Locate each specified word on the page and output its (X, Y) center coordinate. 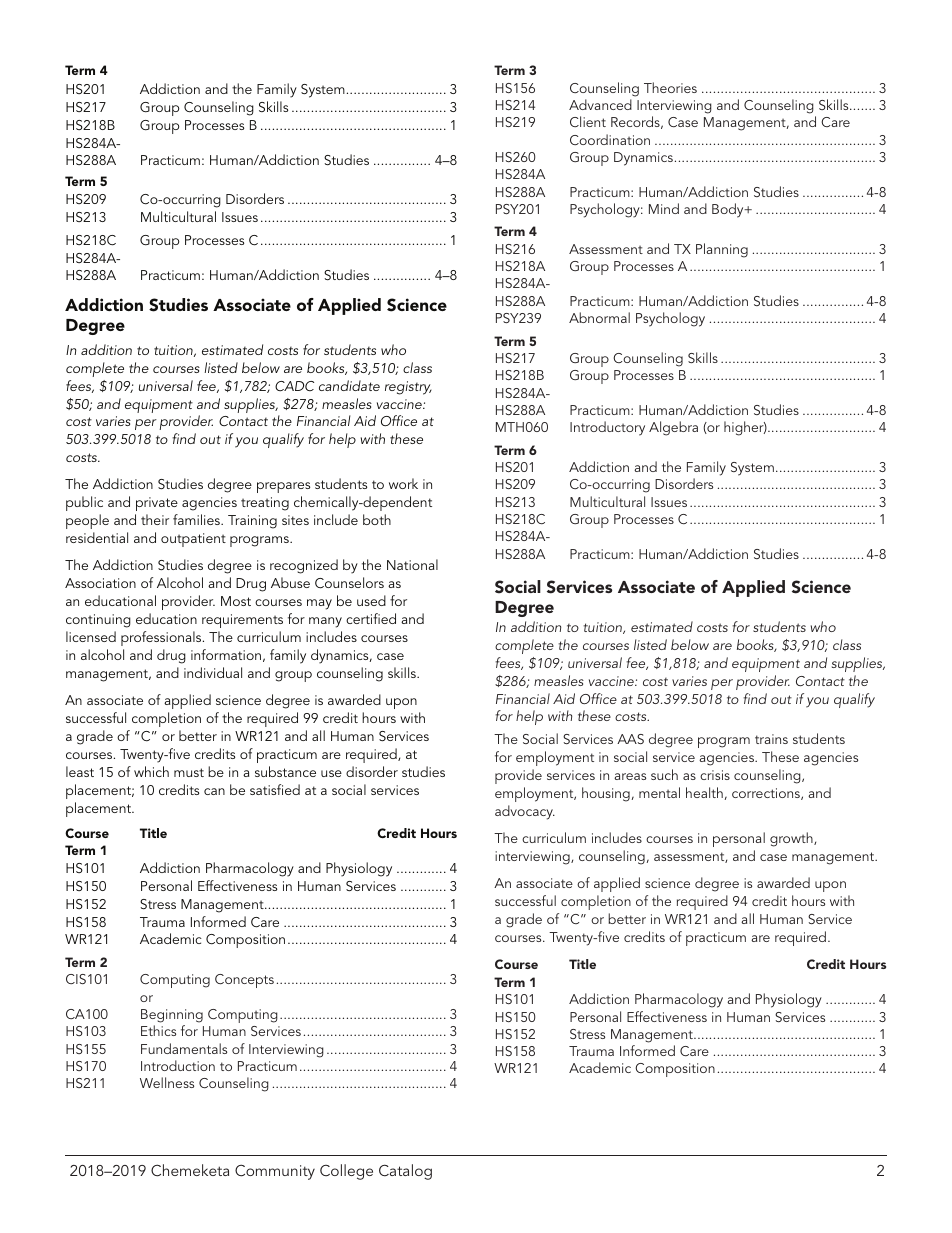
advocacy (525, 812)
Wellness (167, 1082)
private (157, 504)
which (151, 771)
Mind (664, 208)
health (704, 792)
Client (588, 121)
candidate (349, 385)
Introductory (607, 428)
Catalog (405, 1172)
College (346, 1172)
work (403, 483)
